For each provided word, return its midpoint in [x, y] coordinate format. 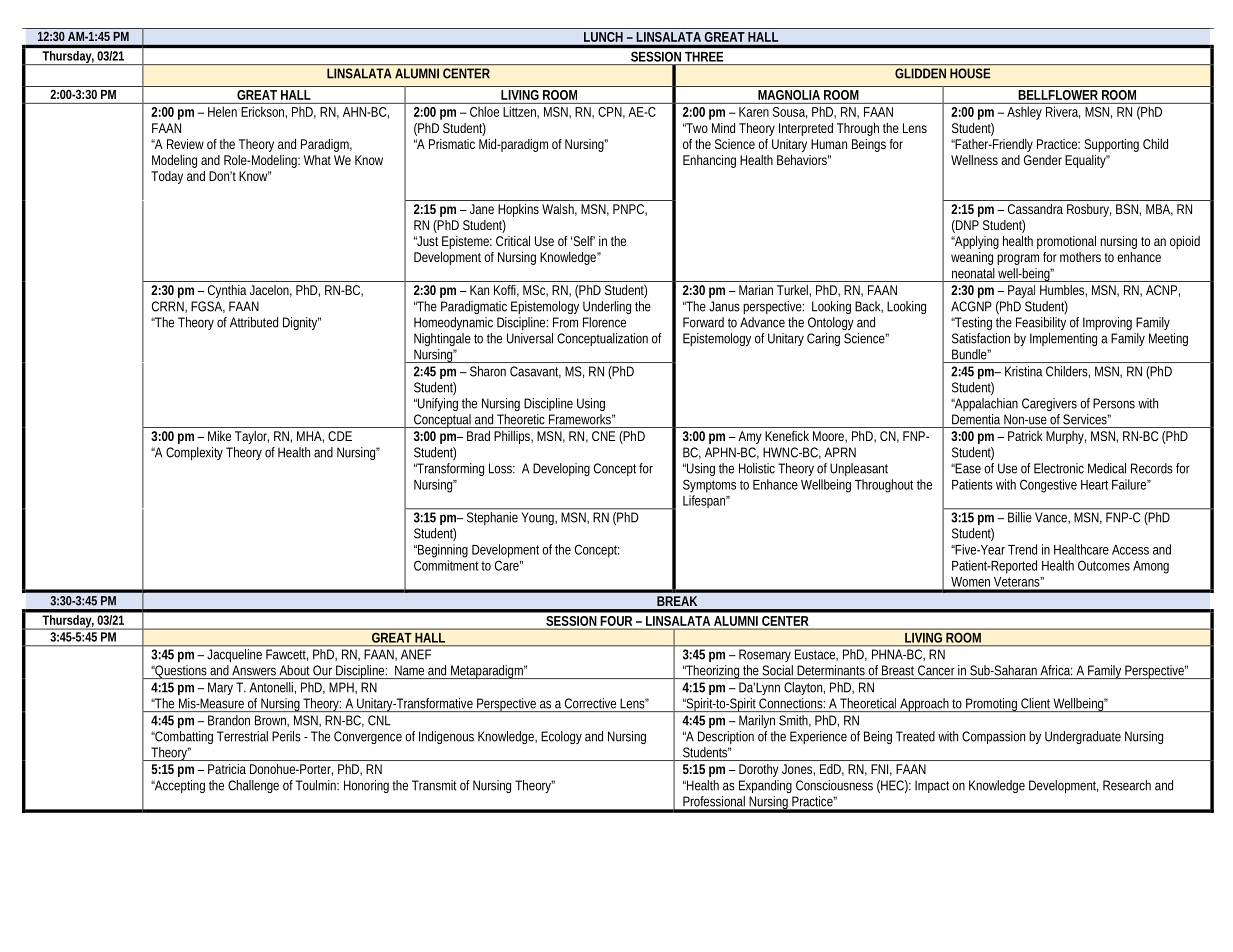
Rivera [1063, 112]
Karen [754, 112]
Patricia [227, 769]
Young [539, 519]
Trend [1022, 549]
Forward [703, 322]
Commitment [448, 565]
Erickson [264, 112]
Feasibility [1041, 323]
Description [726, 737]
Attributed [254, 322]
